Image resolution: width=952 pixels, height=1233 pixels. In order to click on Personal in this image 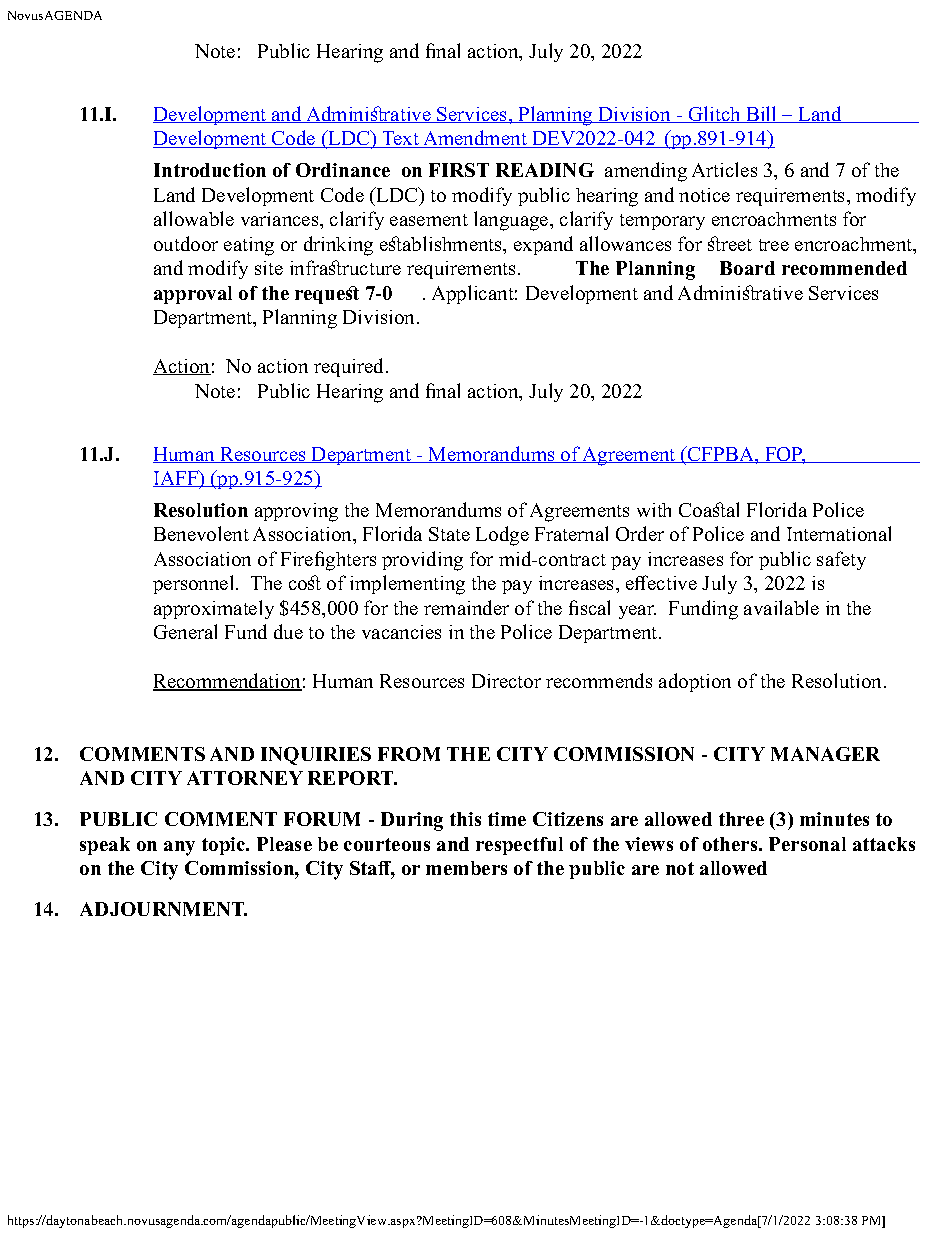, I will do `click(807, 844)`.
